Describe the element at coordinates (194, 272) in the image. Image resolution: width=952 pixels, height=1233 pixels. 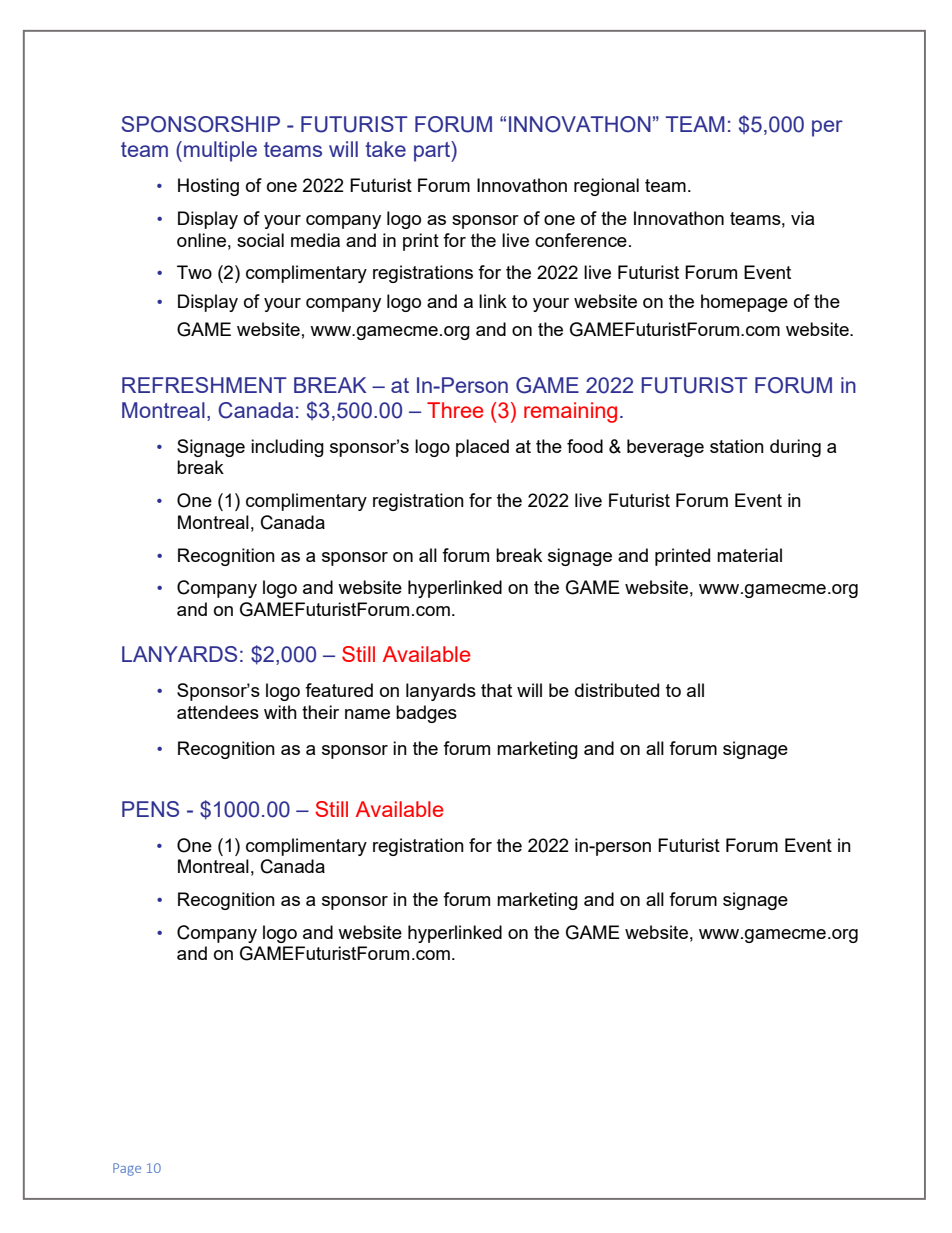
I see `Two` at that location.
